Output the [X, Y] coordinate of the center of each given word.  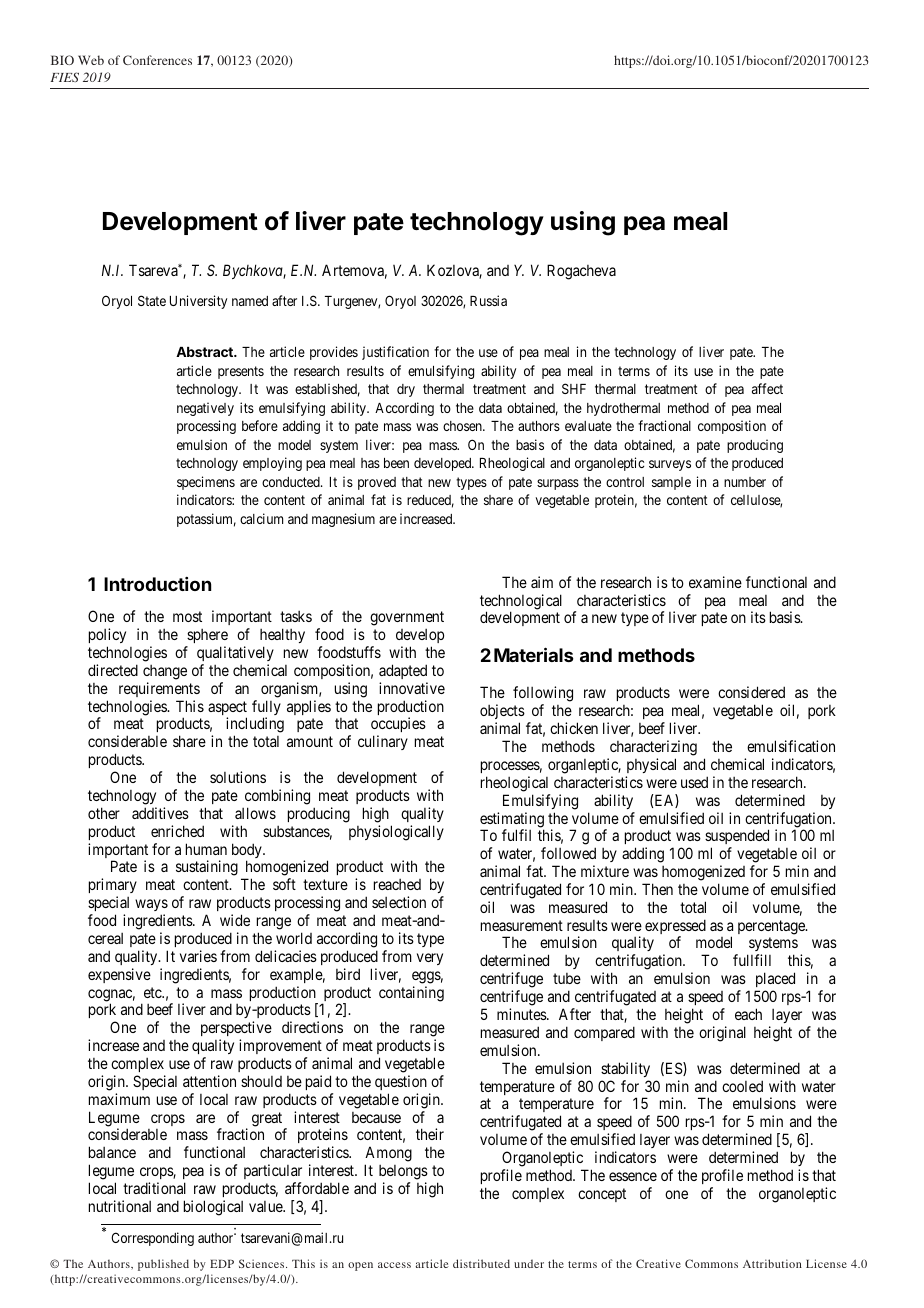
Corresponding [152, 1239]
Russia [488, 300]
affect [767, 388]
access [394, 1265]
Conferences [157, 60]
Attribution [772, 1263]
